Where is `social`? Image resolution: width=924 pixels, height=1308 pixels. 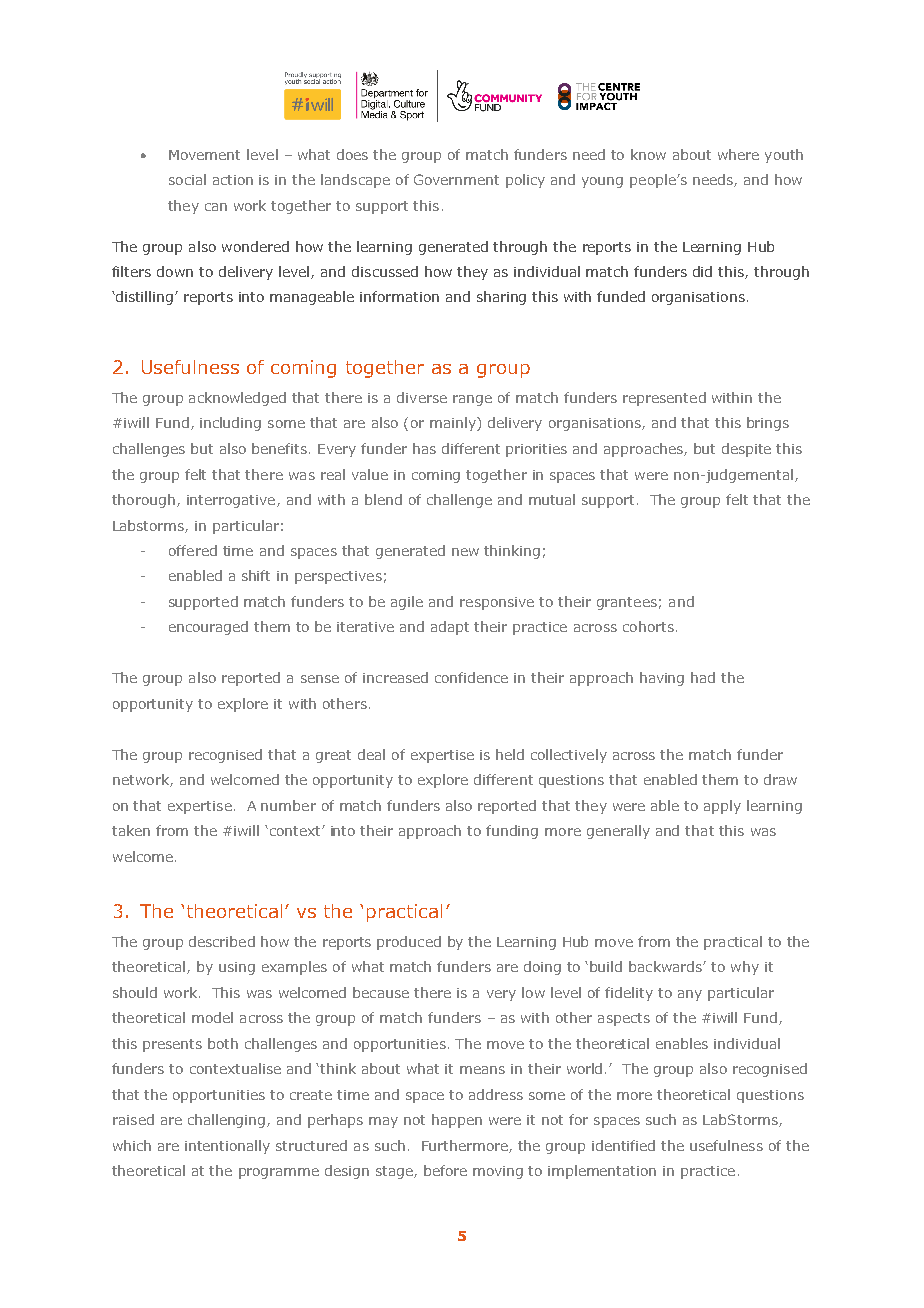
social is located at coordinates (187, 179).
